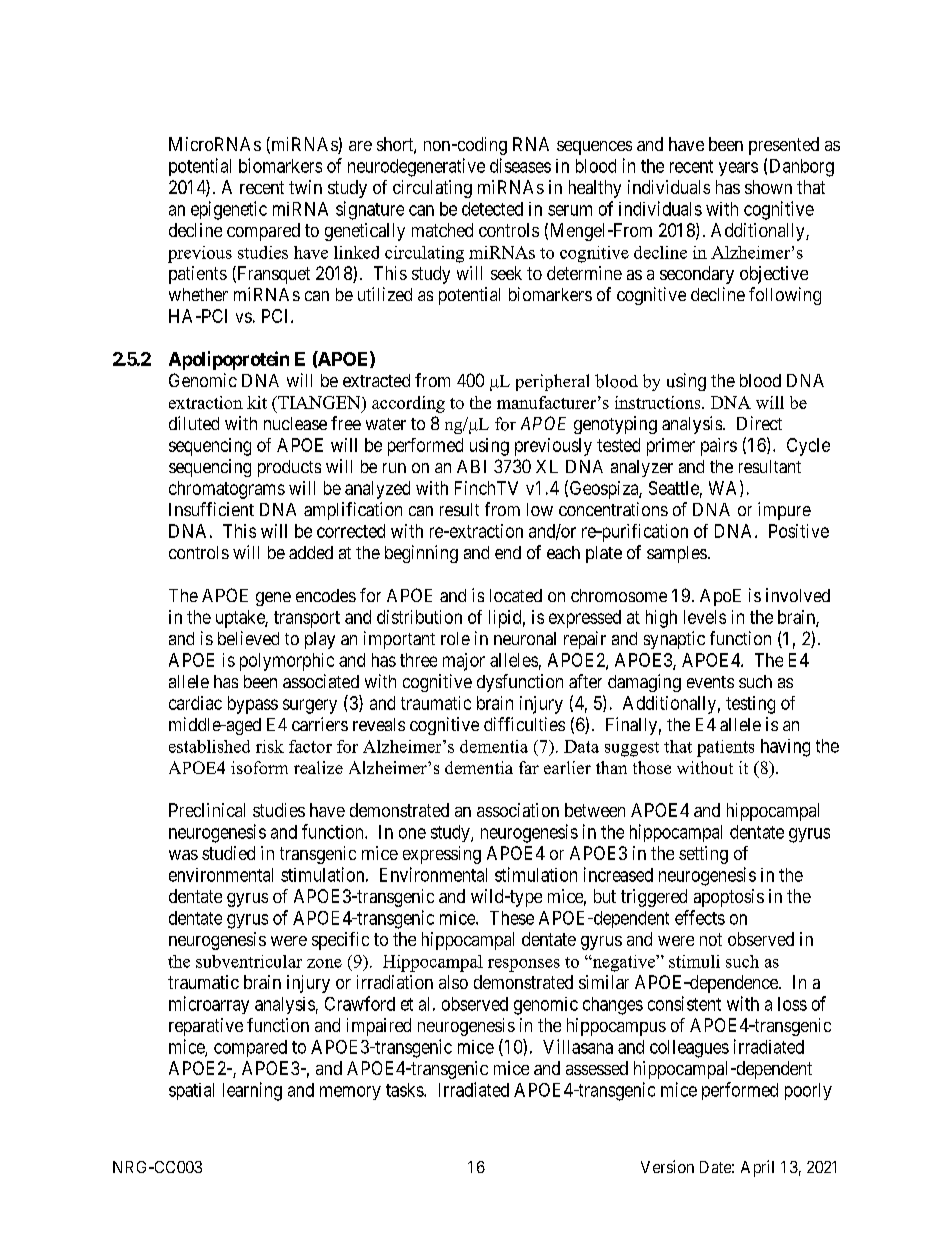 The width and height of the document is (952, 1233). I want to click on kit, so click(257, 402).
